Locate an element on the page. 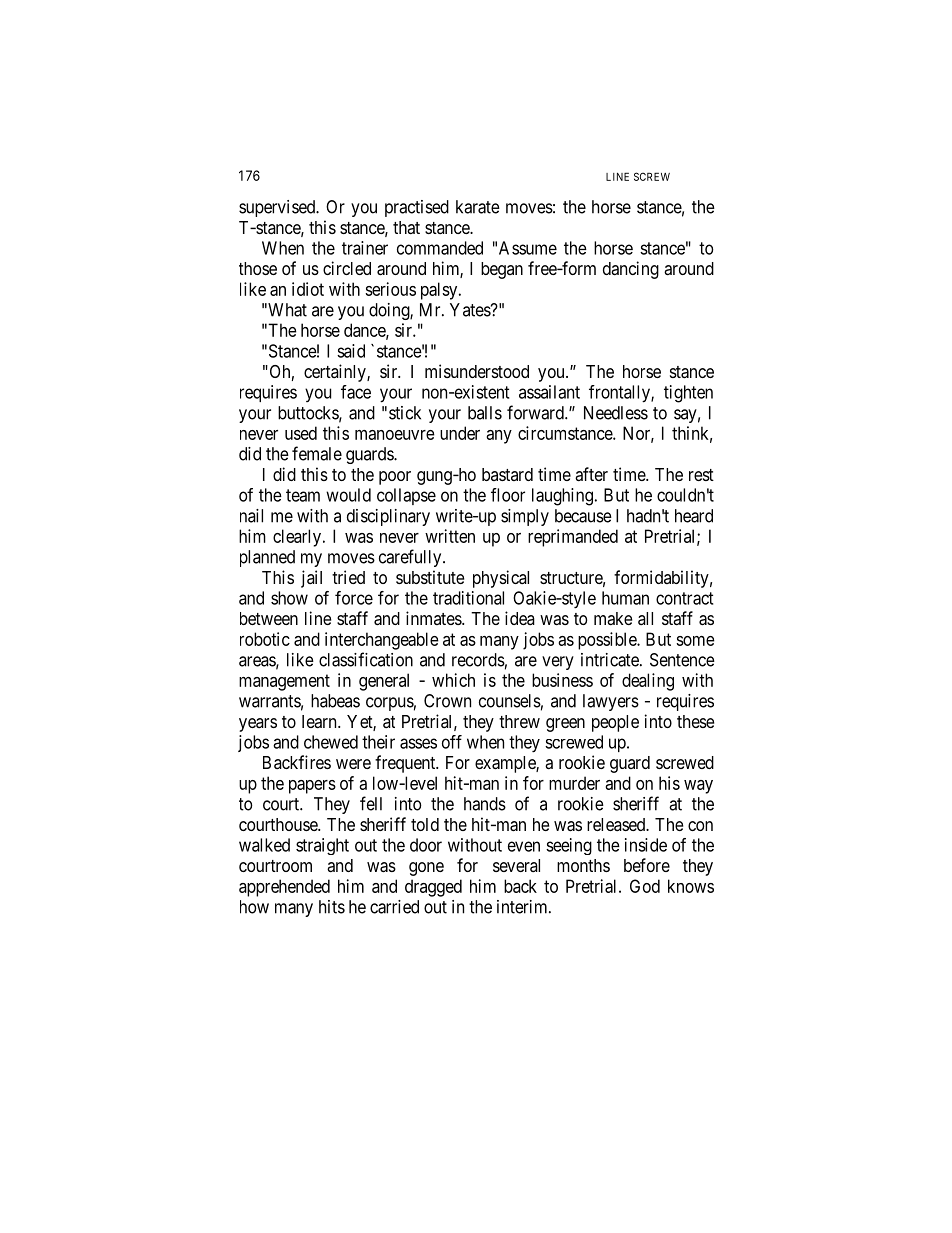 This document has width=952, height=1233. dealing is located at coordinates (648, 682).
